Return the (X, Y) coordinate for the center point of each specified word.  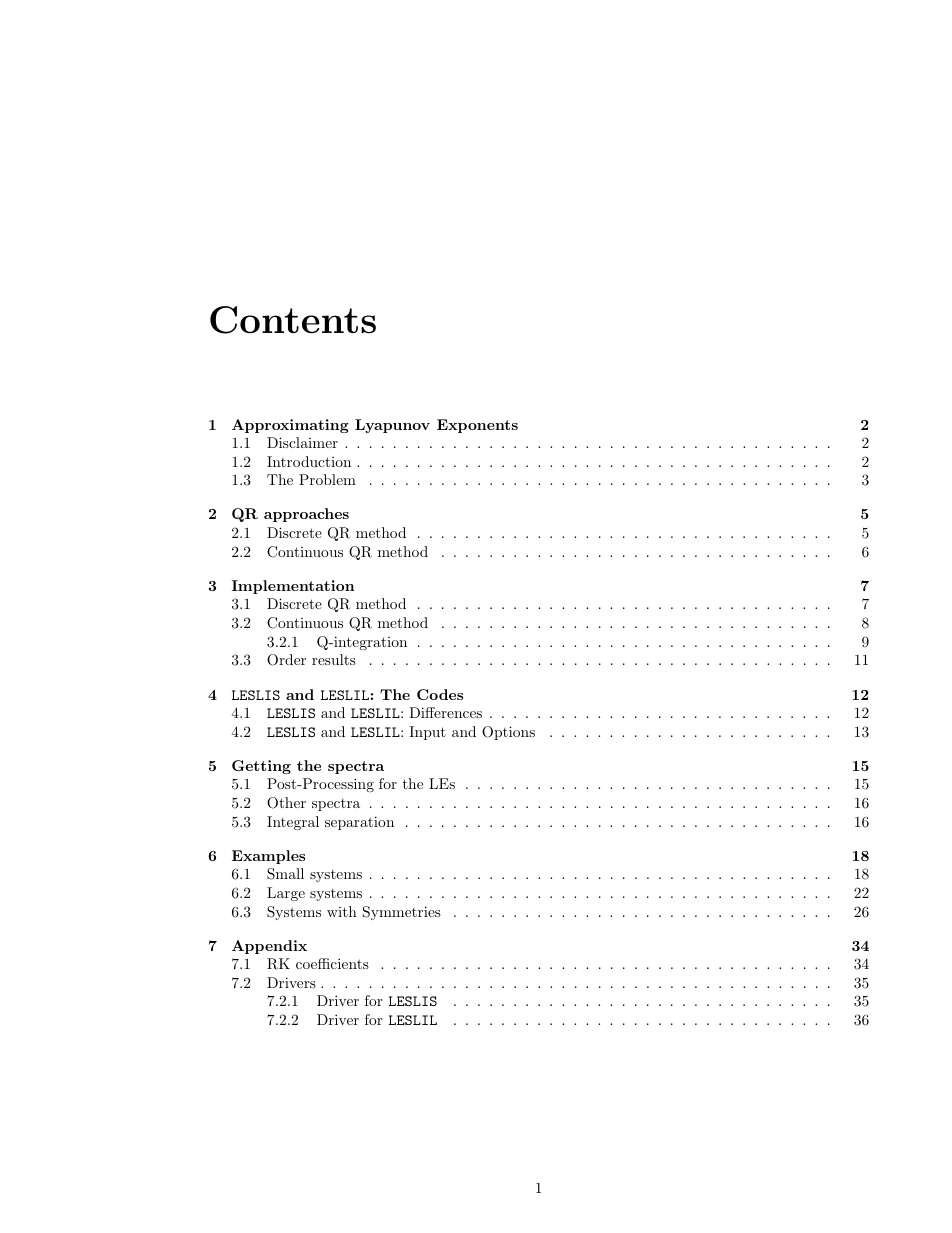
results (334, 659)
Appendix (269, 947)
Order (286, 660)
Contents (293, 320)
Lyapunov (392, 426)
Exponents (477, 426)
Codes (440, 694)
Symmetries (402, 913)
